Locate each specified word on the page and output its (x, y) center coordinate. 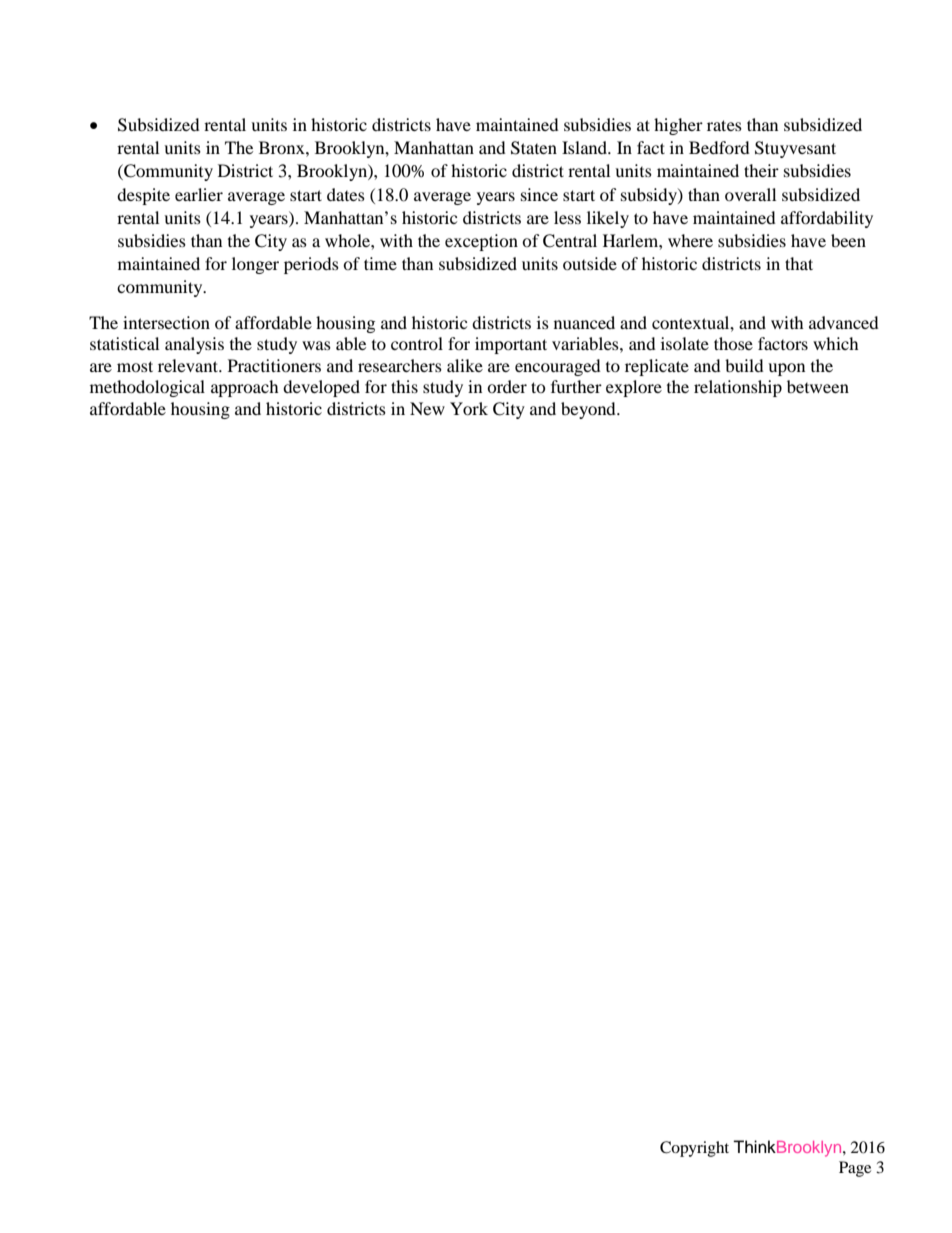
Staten (534, 148)
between (818, 386)
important (511, 345)
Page (855, 1169)
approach (245, 388)
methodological (147, 388)
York (469, 408)
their (761, 170)
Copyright (694, 1149)
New (427, 408)
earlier (199, 194)
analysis (194, 345)
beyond (589, 410)
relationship (738, 388)
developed (321, 388)
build (744, 365)
